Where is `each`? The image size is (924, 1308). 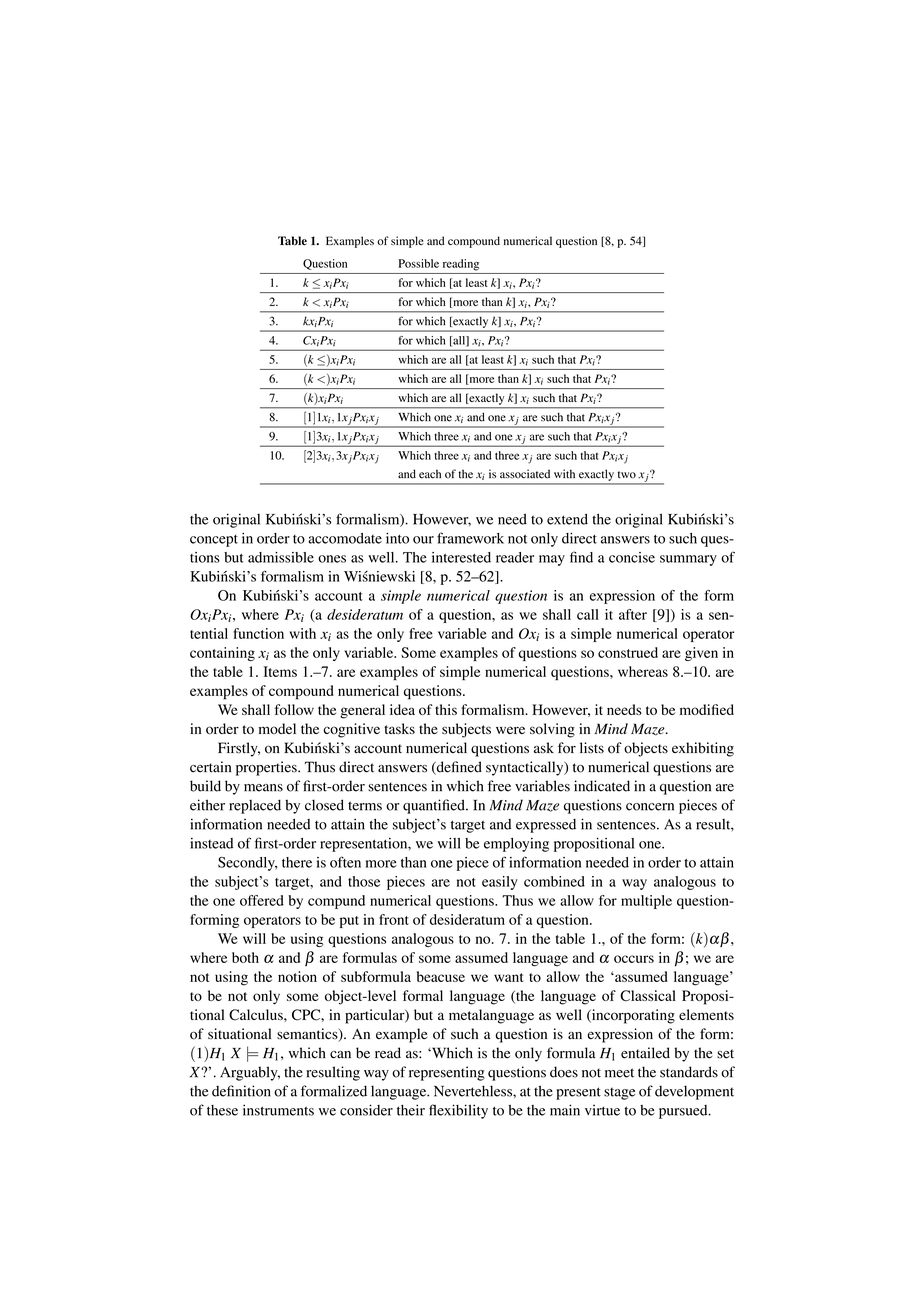
each is located at coordinates (430, 474).
